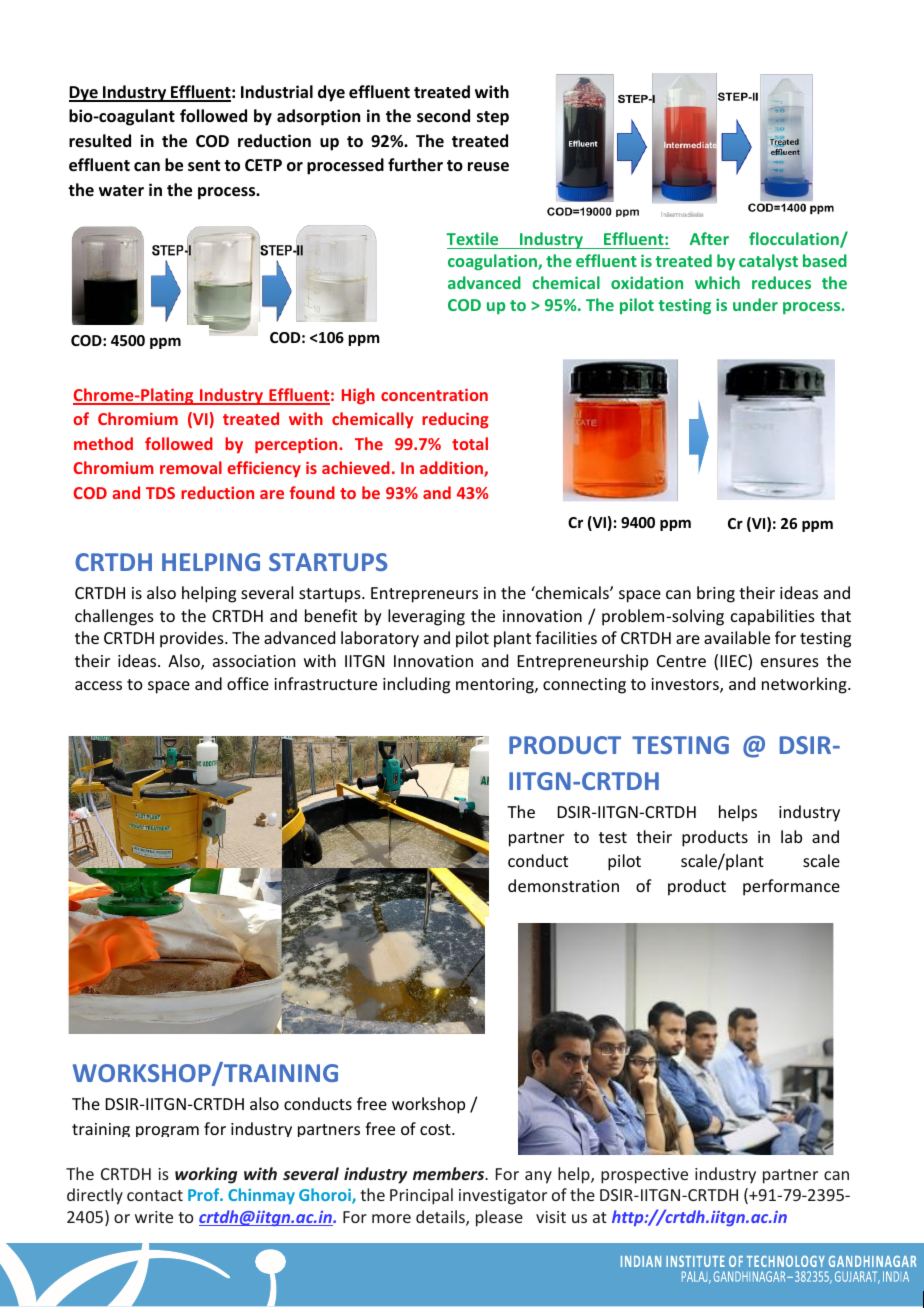 The image size is (924, 1308). I want to click on office, so click(248, 683).
